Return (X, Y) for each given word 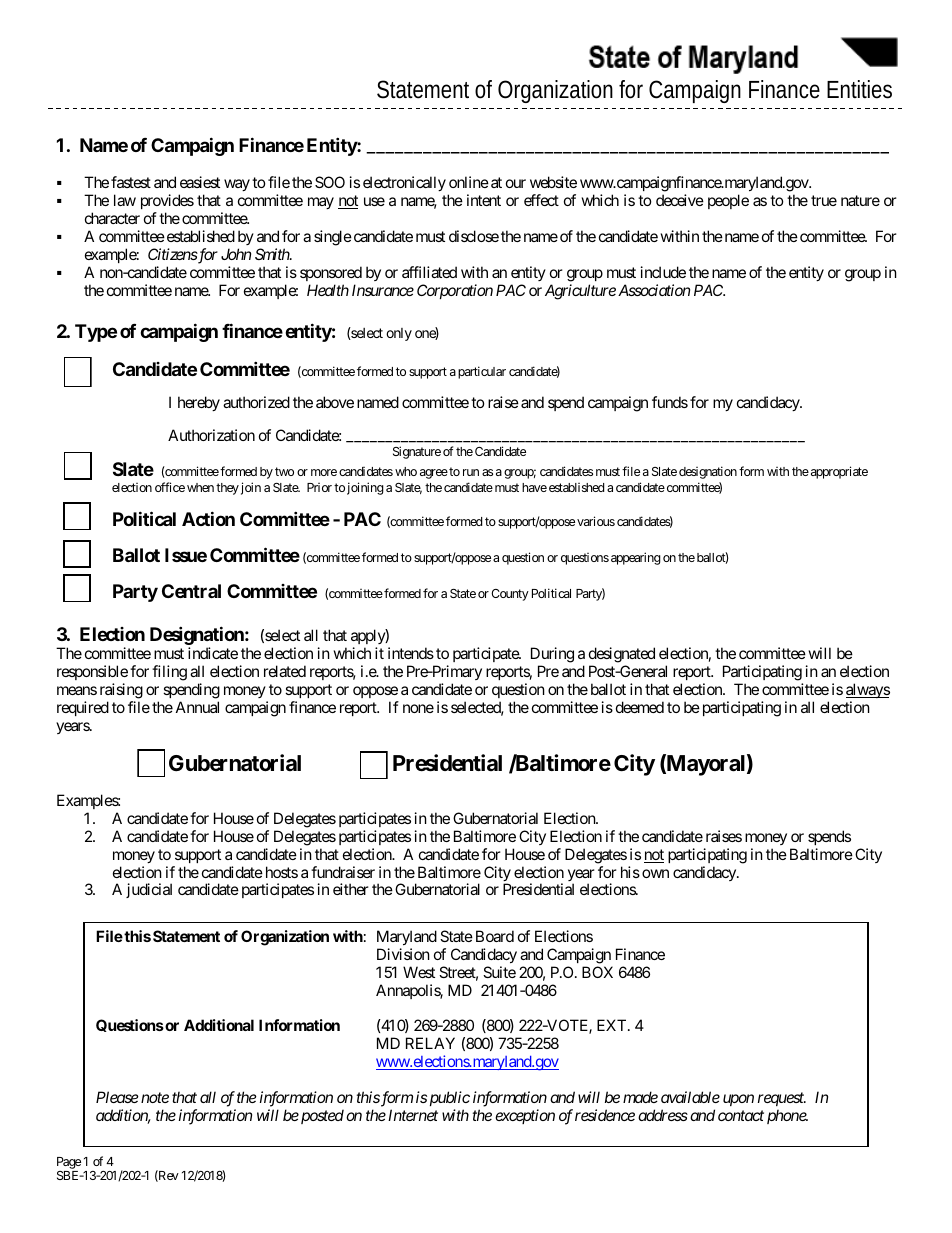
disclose (474, 236)
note (155, 1098)
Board (495, 936)
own (655, 873)
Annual (197, 707)
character (112, 218)
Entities (859, 89)
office (170, 487)
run (471, 472)
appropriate (838, 472)
